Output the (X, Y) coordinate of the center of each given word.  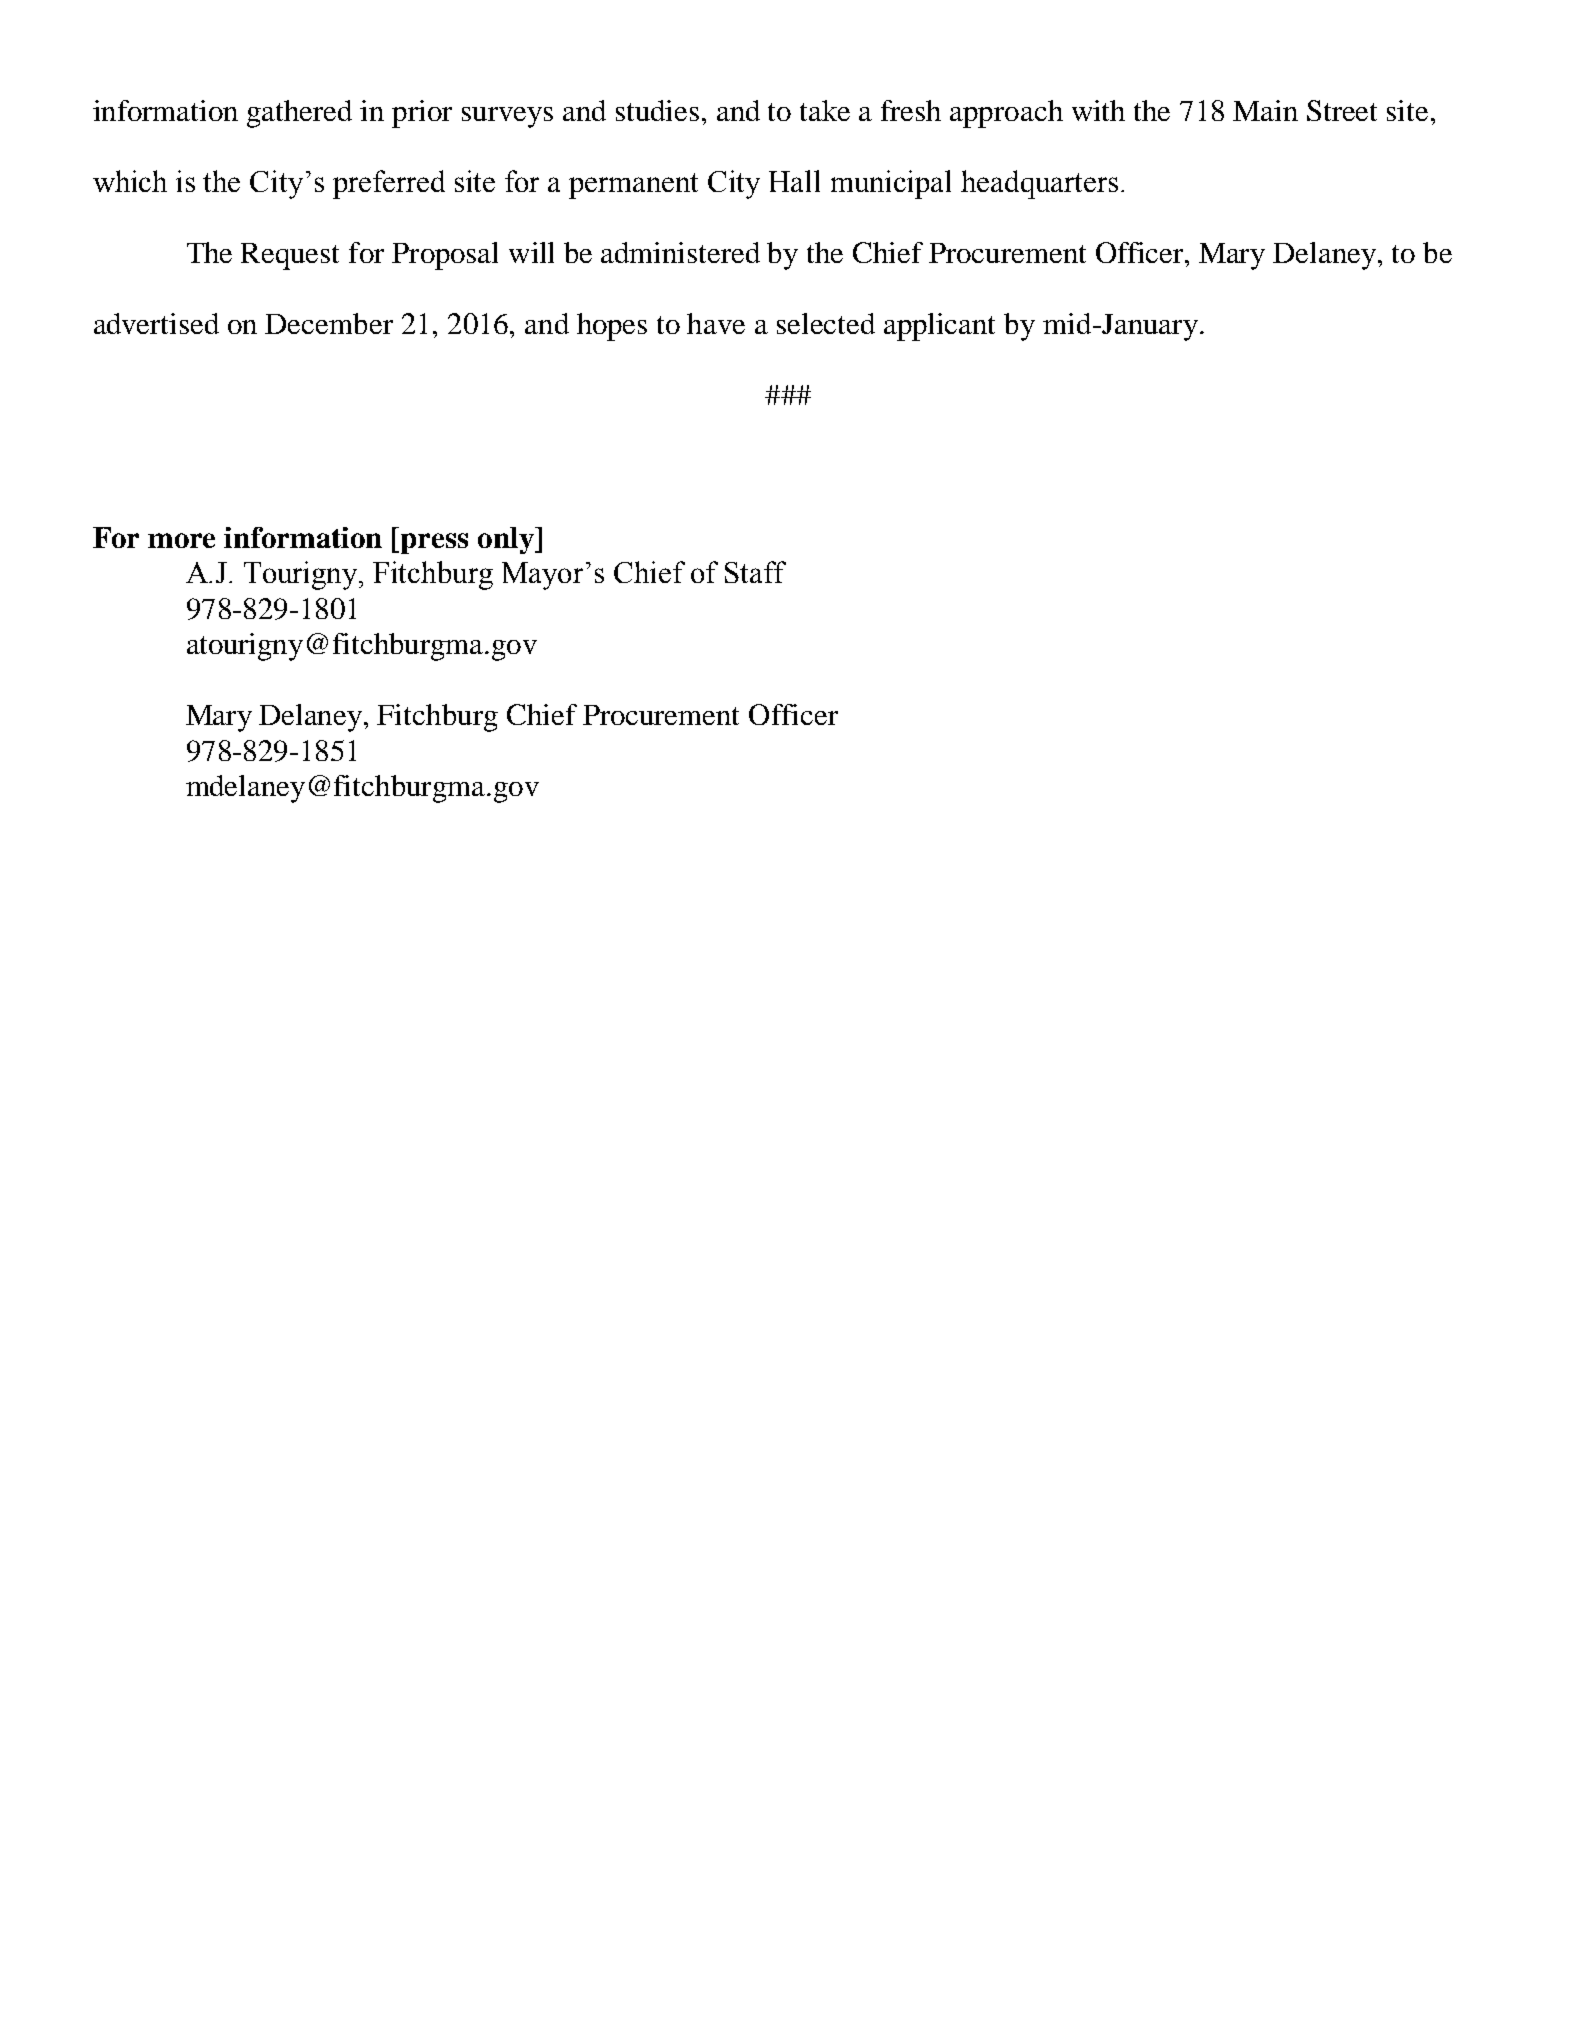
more (181, 540)
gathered (299, 114)
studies (657, 110)
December (329, 323)
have (716, 323)
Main (1265, 110)
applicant (939, 327)
